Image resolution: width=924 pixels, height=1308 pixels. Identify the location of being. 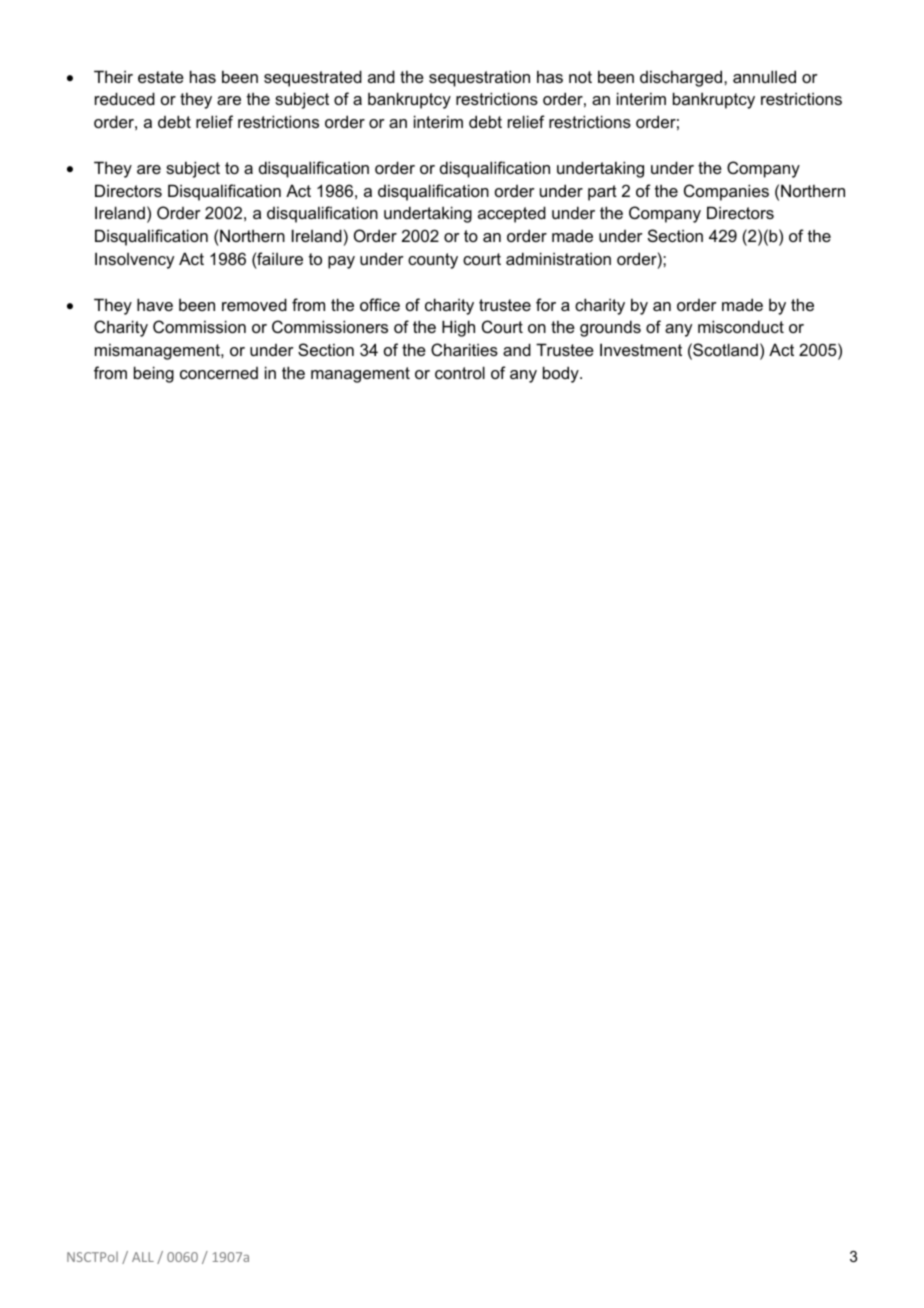
(154, 374).
